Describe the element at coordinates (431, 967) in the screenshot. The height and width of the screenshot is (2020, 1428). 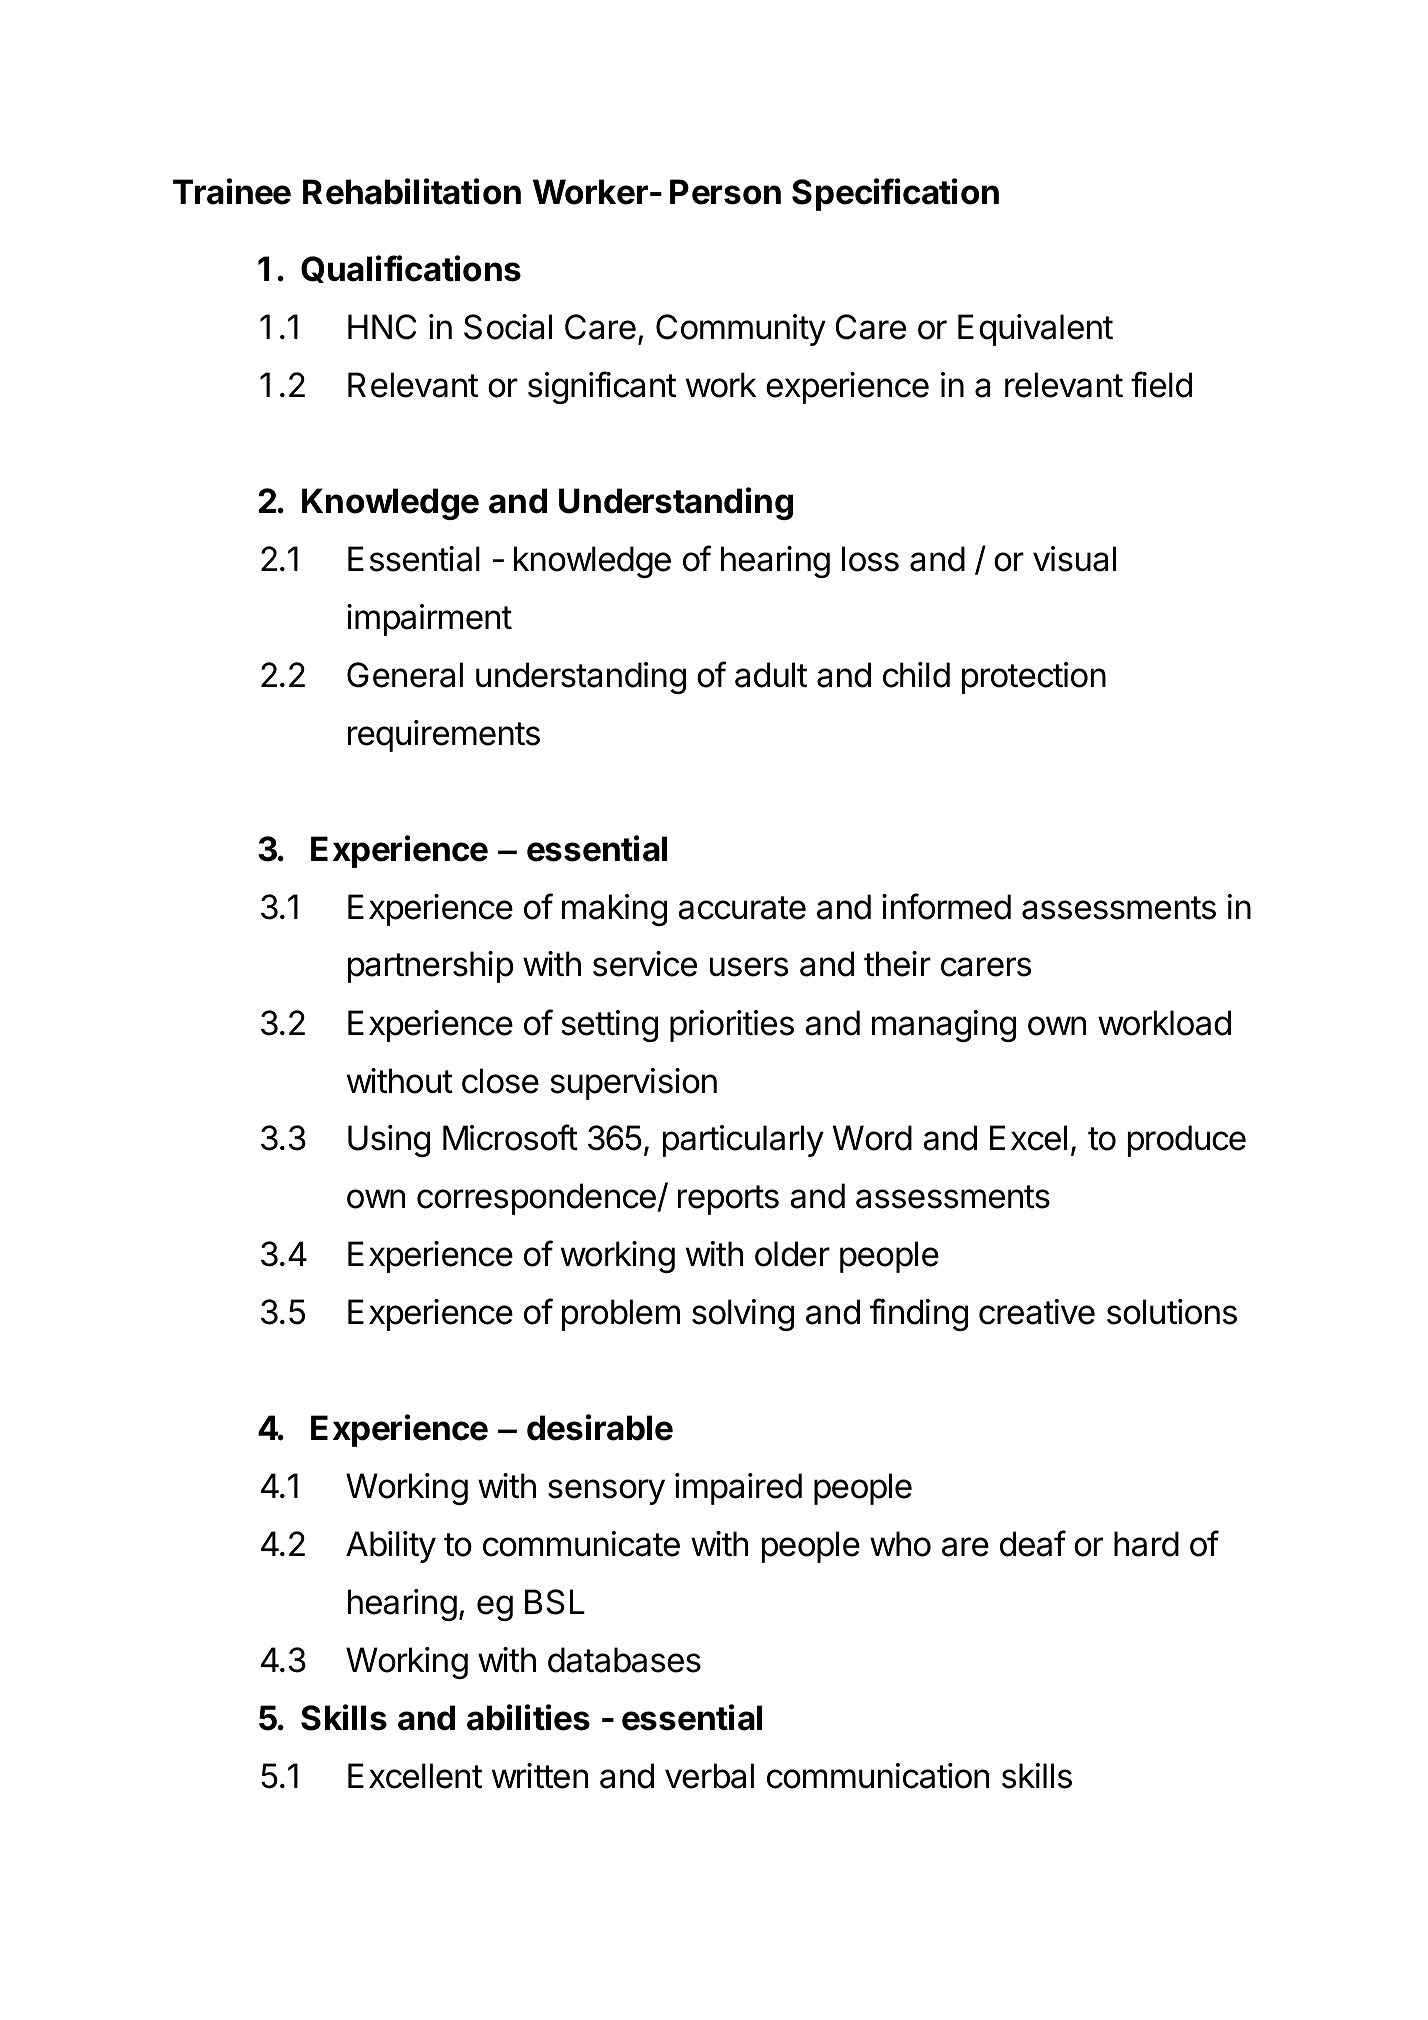
I see `partnership` at that location.
